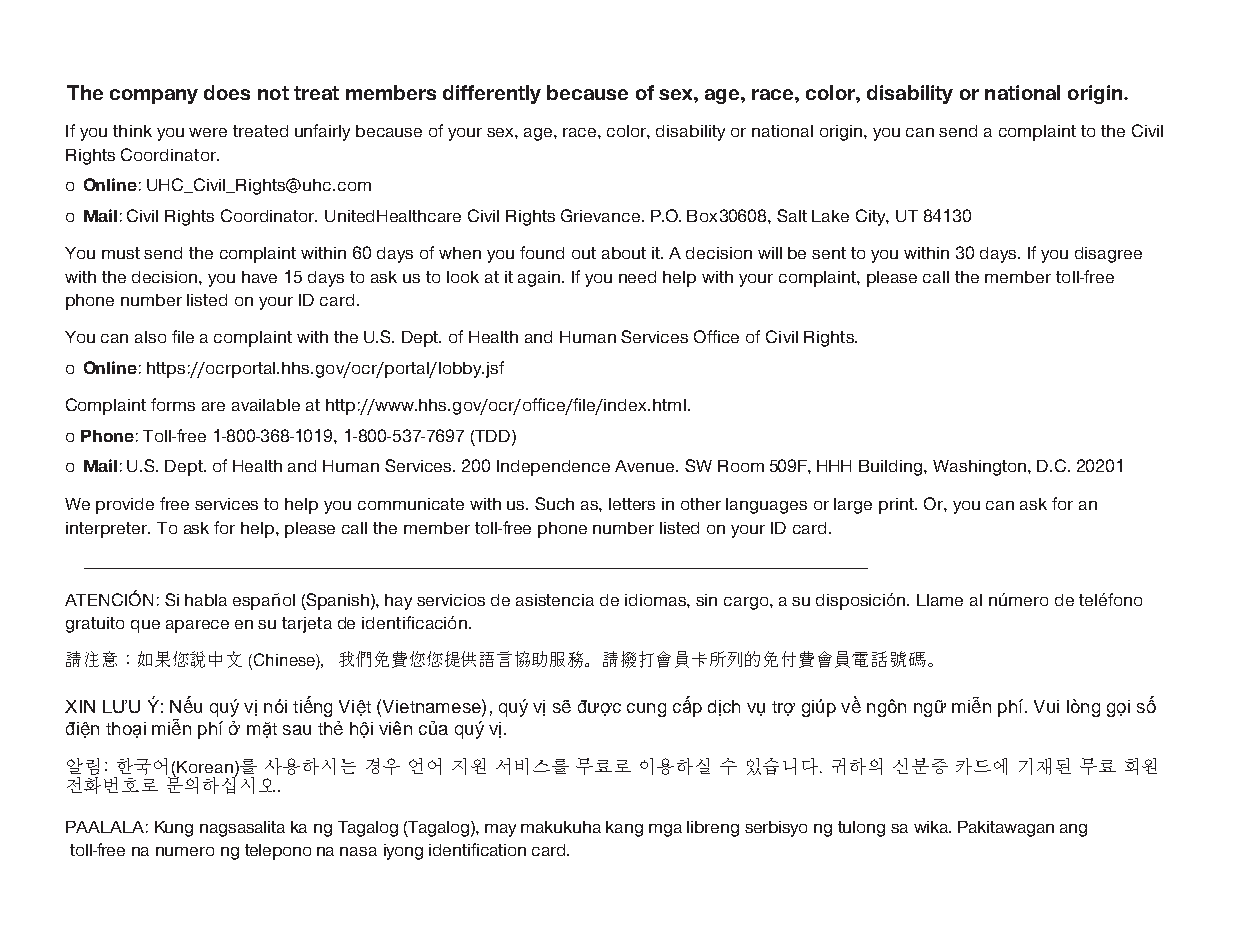  Describe the element at coordinates (259, 277) in the screenshot. I see `have` at that location.
